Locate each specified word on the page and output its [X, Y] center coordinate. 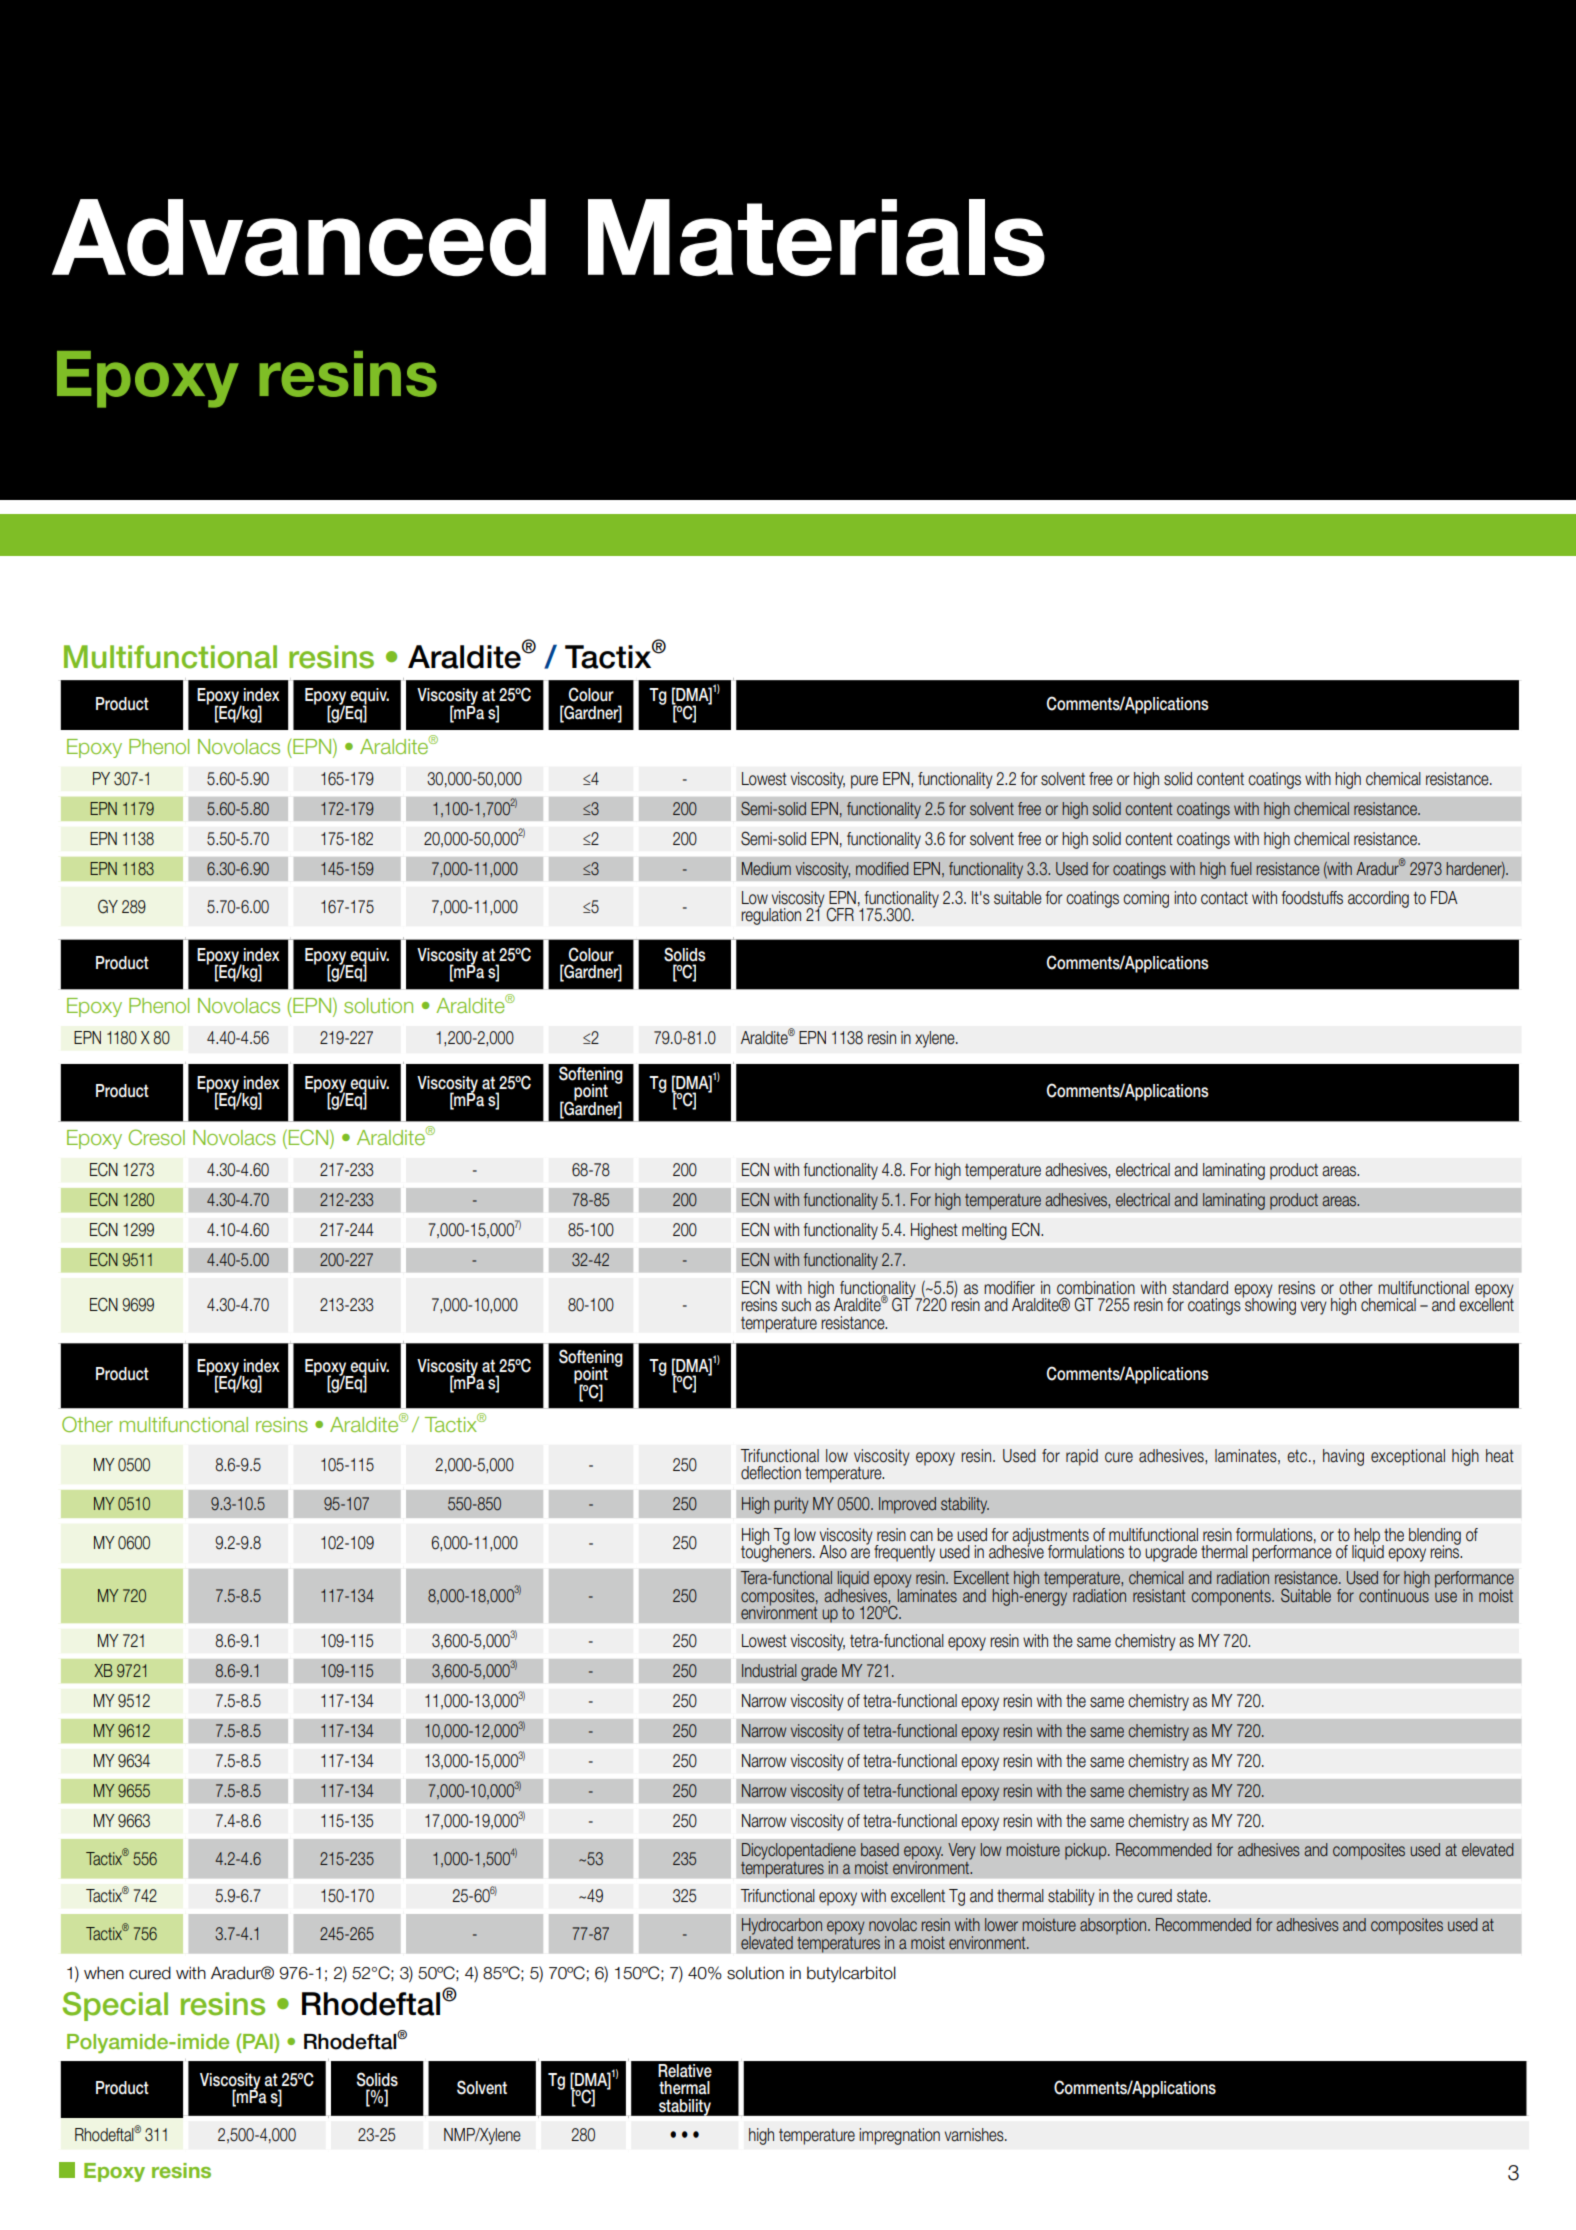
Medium [766, 869]
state [1193, 1896]
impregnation [899, 2136]
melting [984, 1231]
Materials [816, 238]
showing [1269, 1305]
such [796, 1305]
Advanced [299, 238]
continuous [1394, 1594]
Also [833, 1552]
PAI [259, 2041]
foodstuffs [1312, 898]
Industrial [769, 1670]
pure [864, 782]
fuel [1240, 869]
